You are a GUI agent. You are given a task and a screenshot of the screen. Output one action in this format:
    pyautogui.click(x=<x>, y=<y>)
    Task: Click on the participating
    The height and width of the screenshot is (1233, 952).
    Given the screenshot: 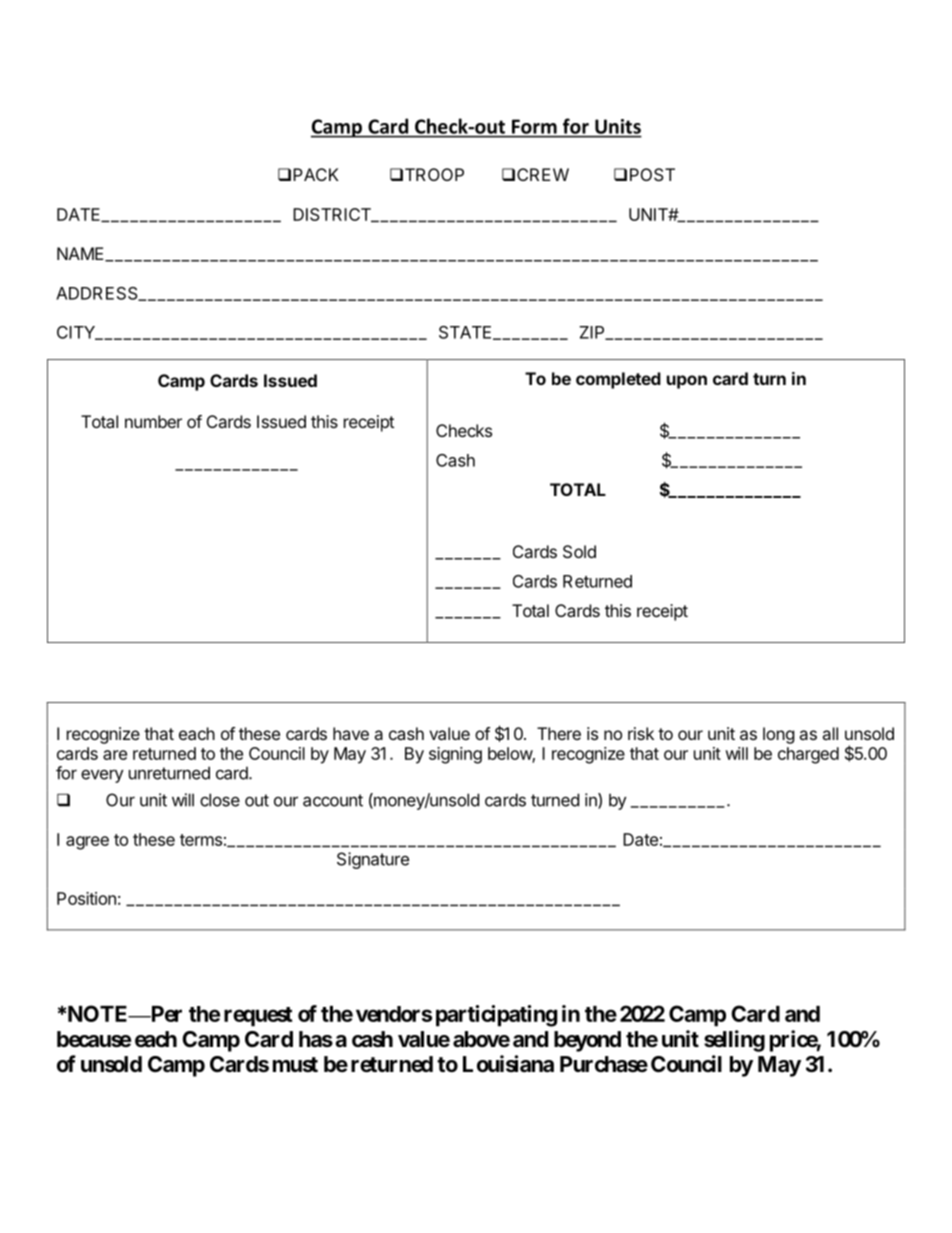 What is the action you would take?
    pyautogui.click(x=496, y=1016)
